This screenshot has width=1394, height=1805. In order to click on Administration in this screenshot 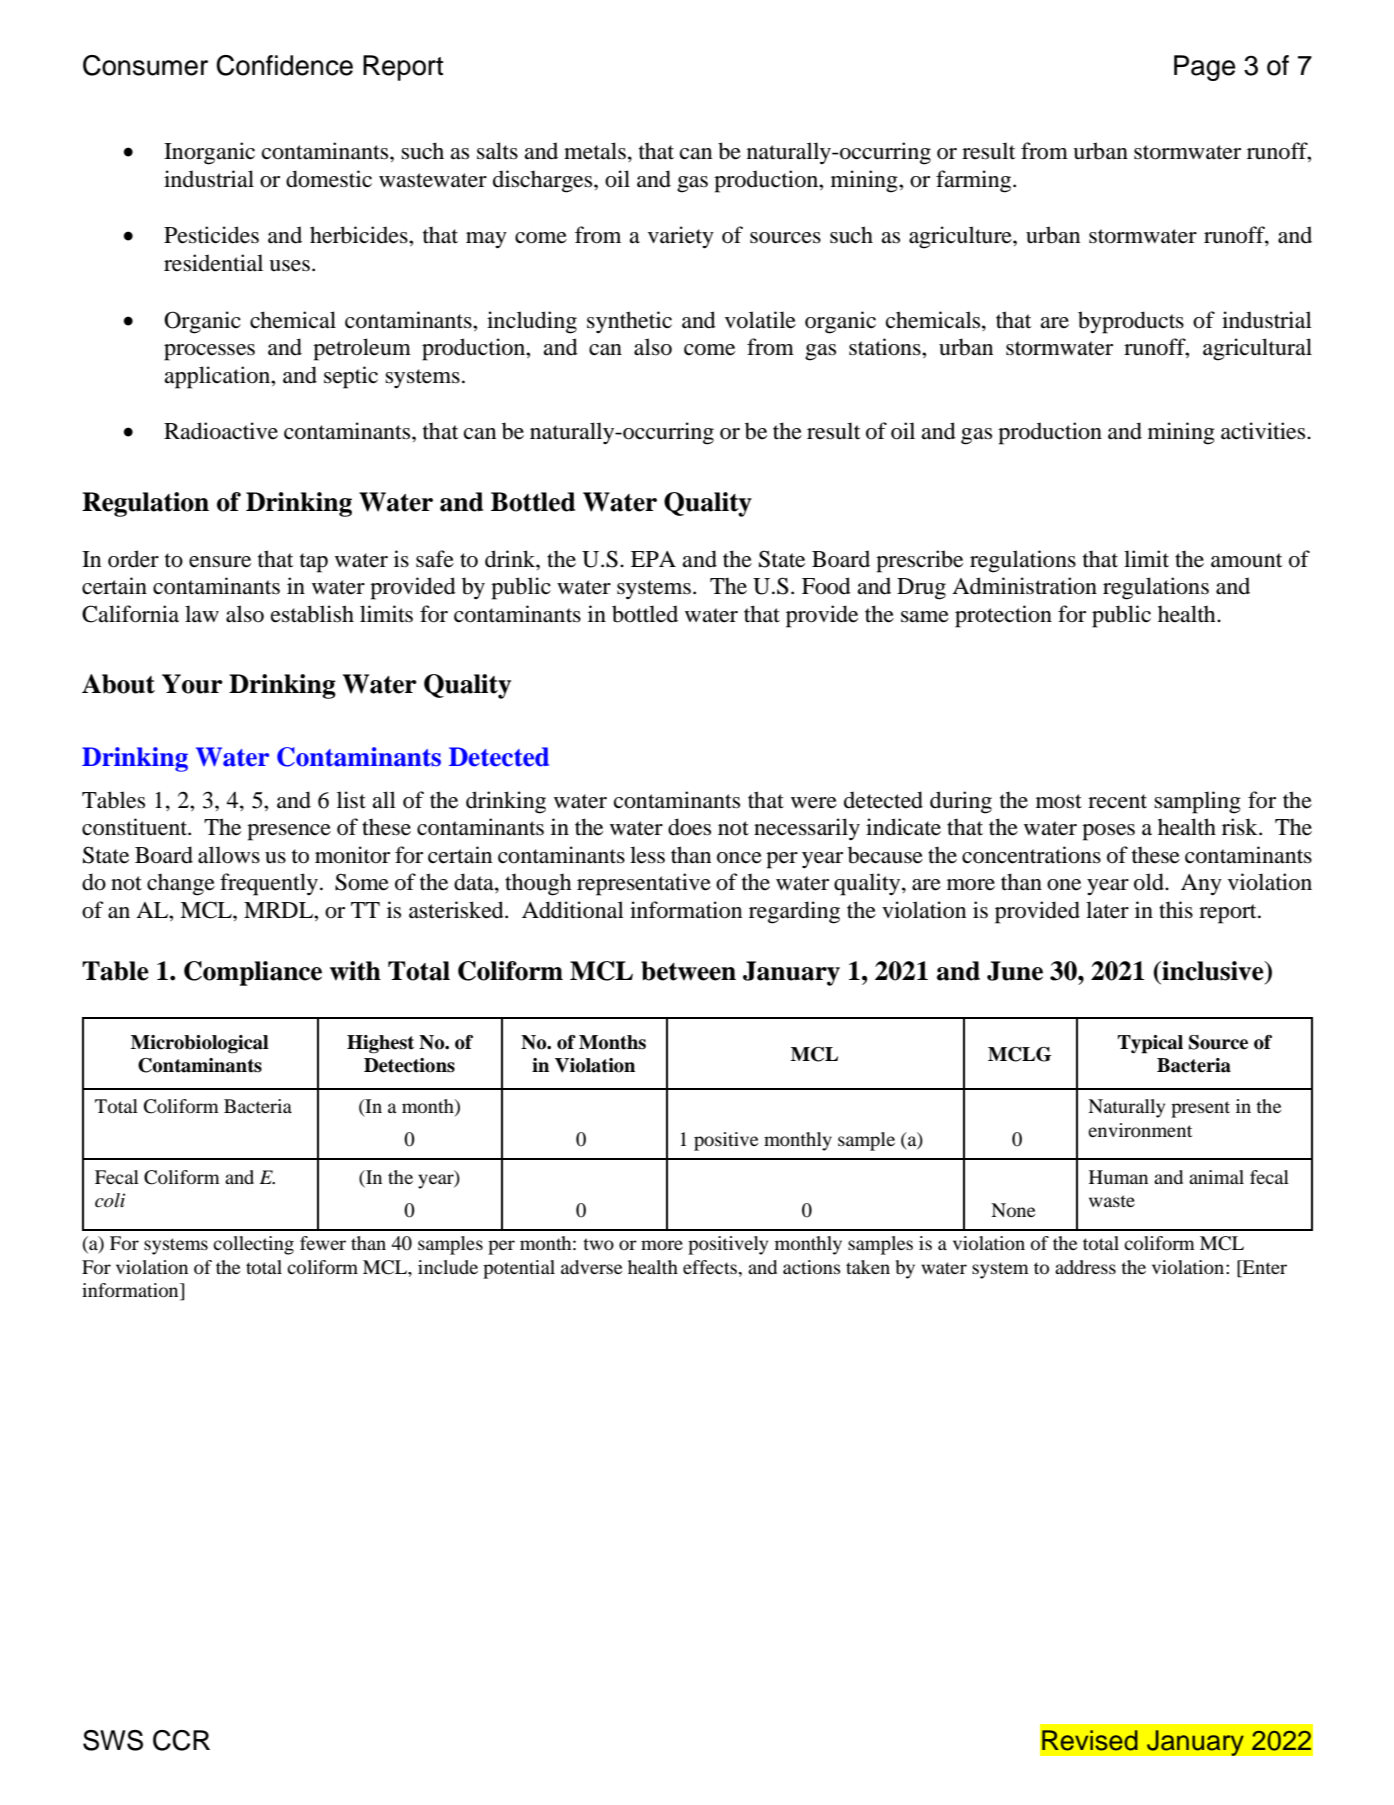, I will do `click(1024, 586)`.
